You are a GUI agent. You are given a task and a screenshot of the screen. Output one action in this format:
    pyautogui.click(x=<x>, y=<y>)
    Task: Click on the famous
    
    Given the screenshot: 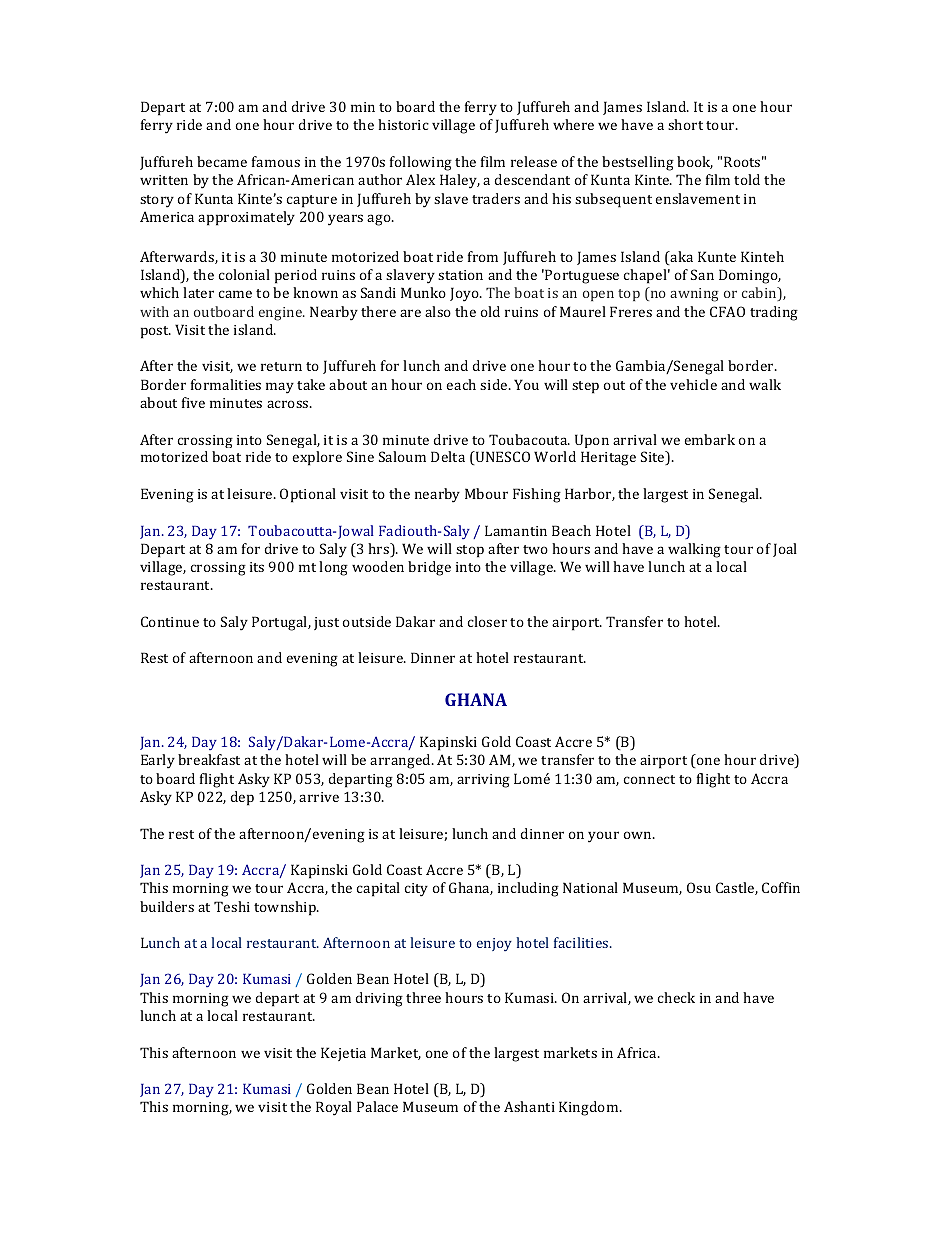 What is the action you would take?
    pyautogui.click(x=276, y=161)
